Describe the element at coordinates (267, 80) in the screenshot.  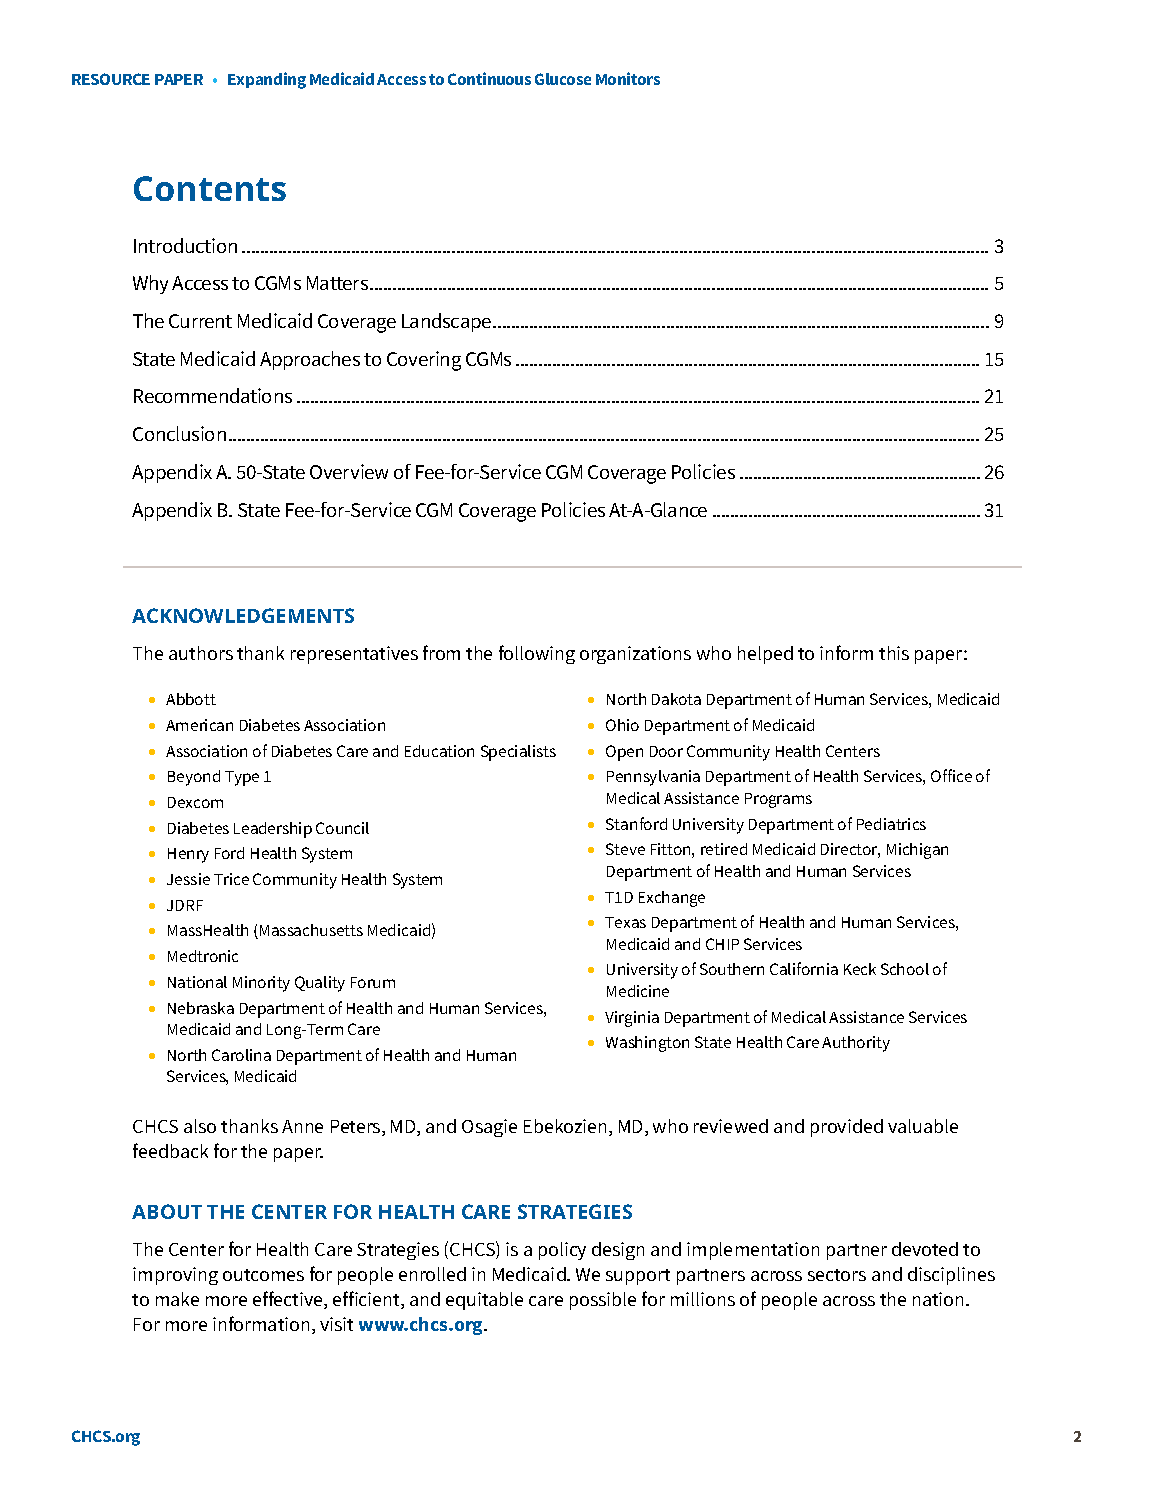
I see `Expanding` at that location.
